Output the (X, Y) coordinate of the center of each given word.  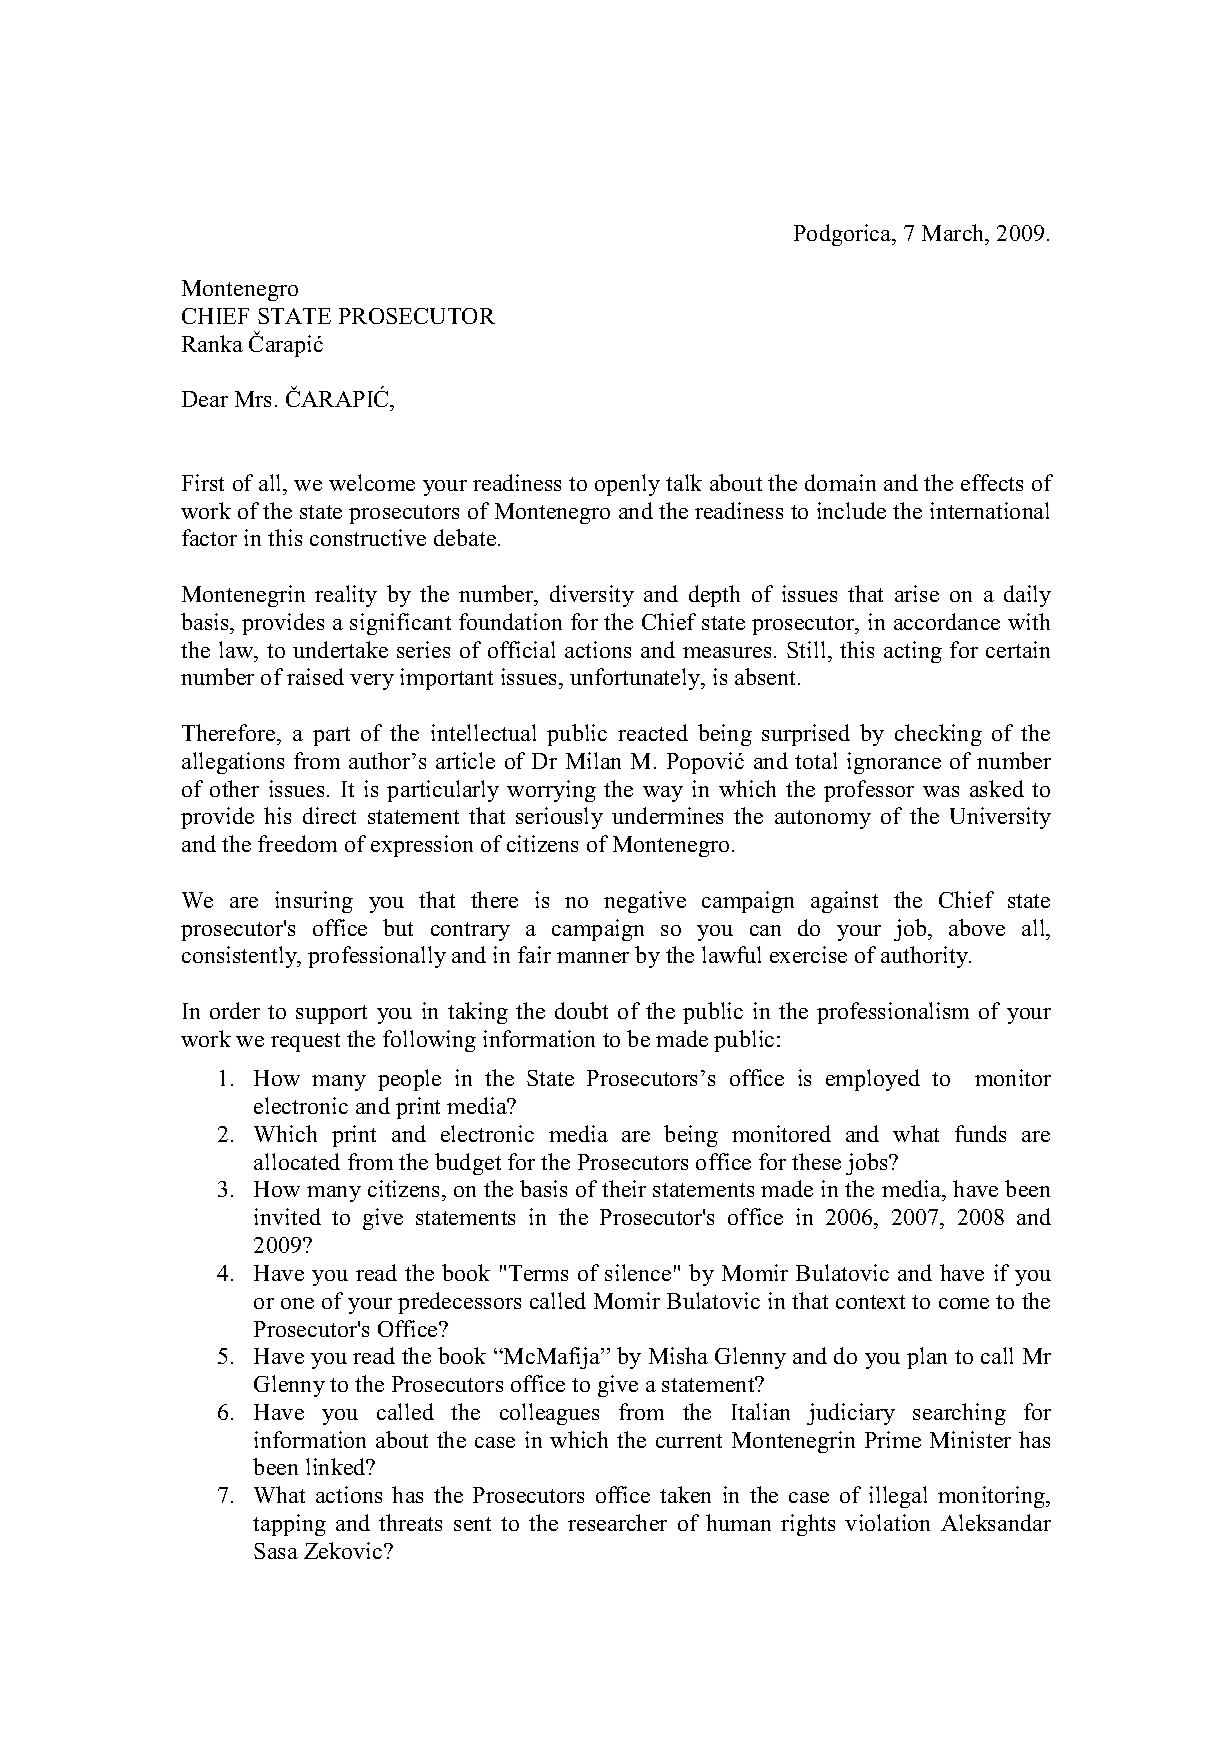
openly (627, 485)
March (954, 232)
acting (913, 652)
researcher (617, 1522)
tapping (289, 1525)
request (305, 1042)
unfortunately (636, 679)
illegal (898, 1497)
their (624, 1188)
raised (315, 676)
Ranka (212, 343)
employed (873, 1080)
